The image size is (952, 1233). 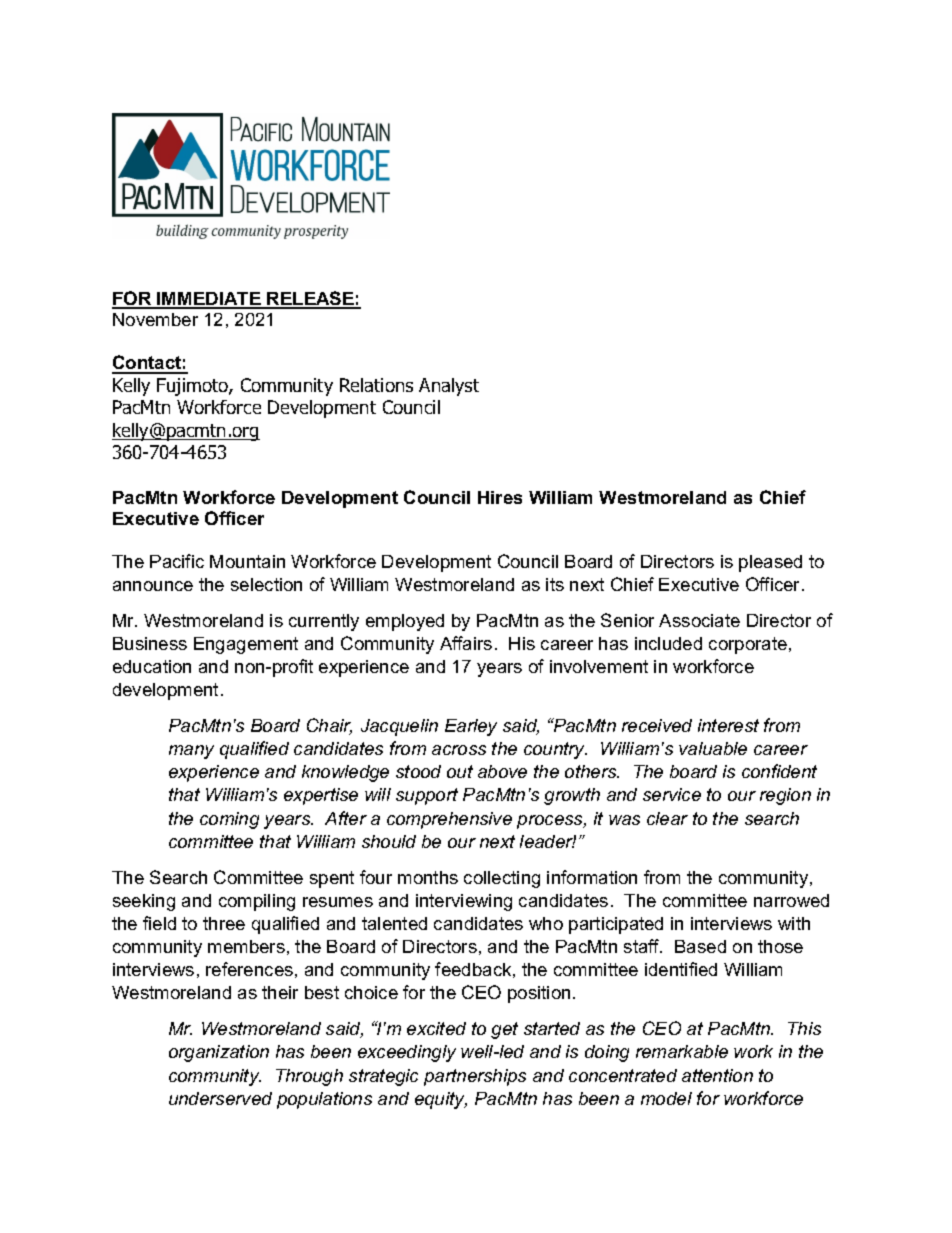 I want to click on Analyst, so click(x=449, y=387).
